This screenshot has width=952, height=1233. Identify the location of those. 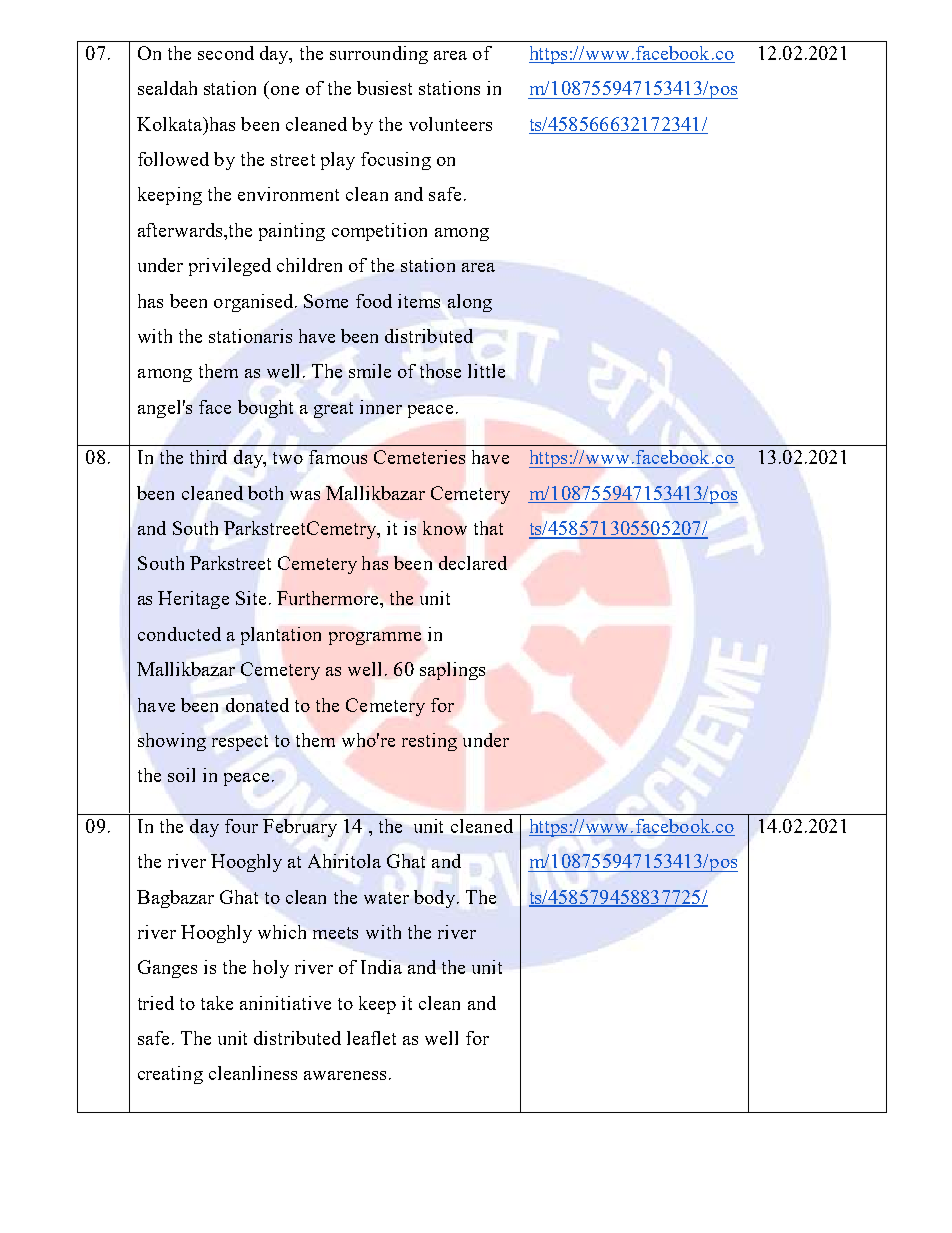
(440, 371).
